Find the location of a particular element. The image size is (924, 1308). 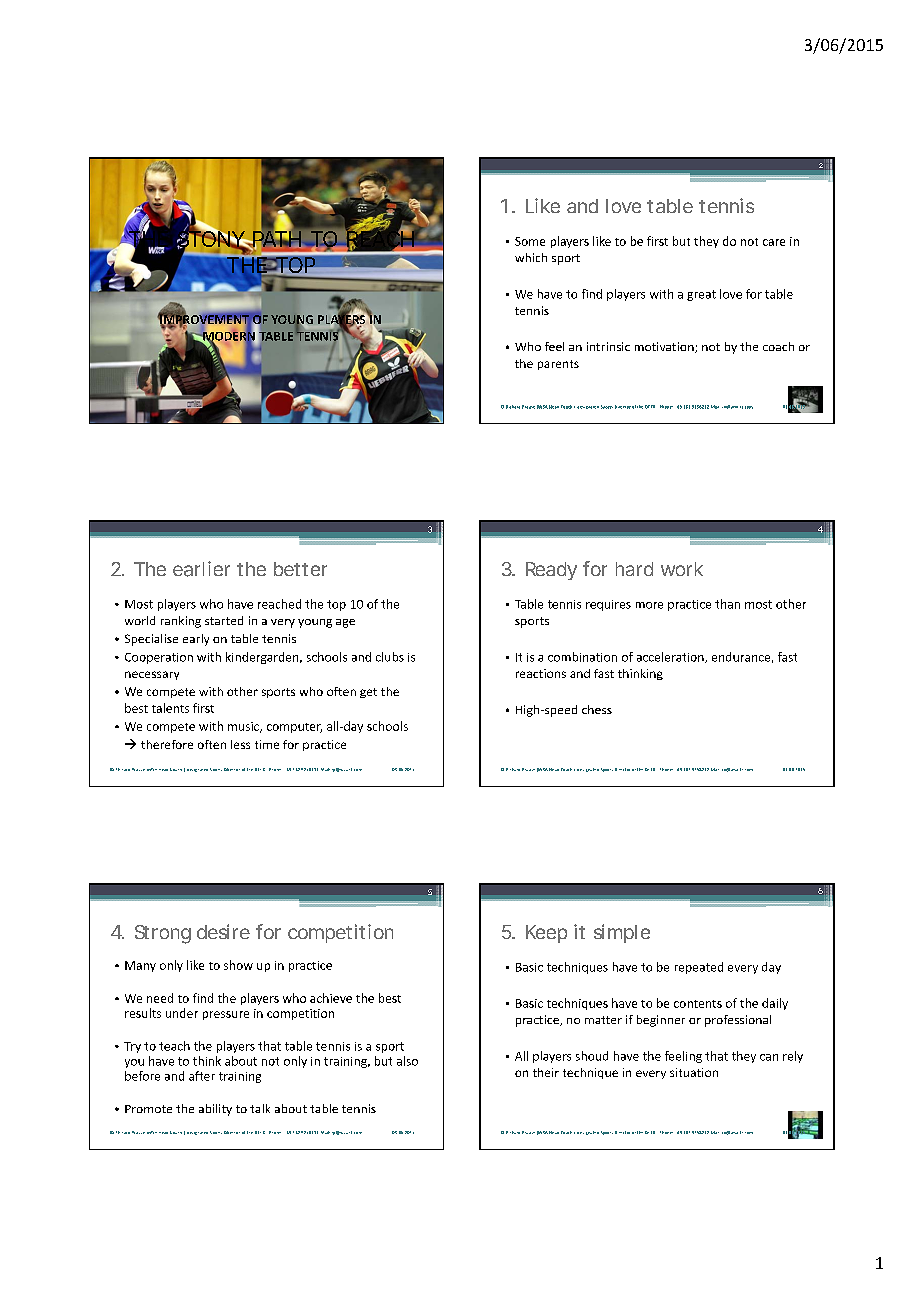

also is located at coordinates (407, 1061).
